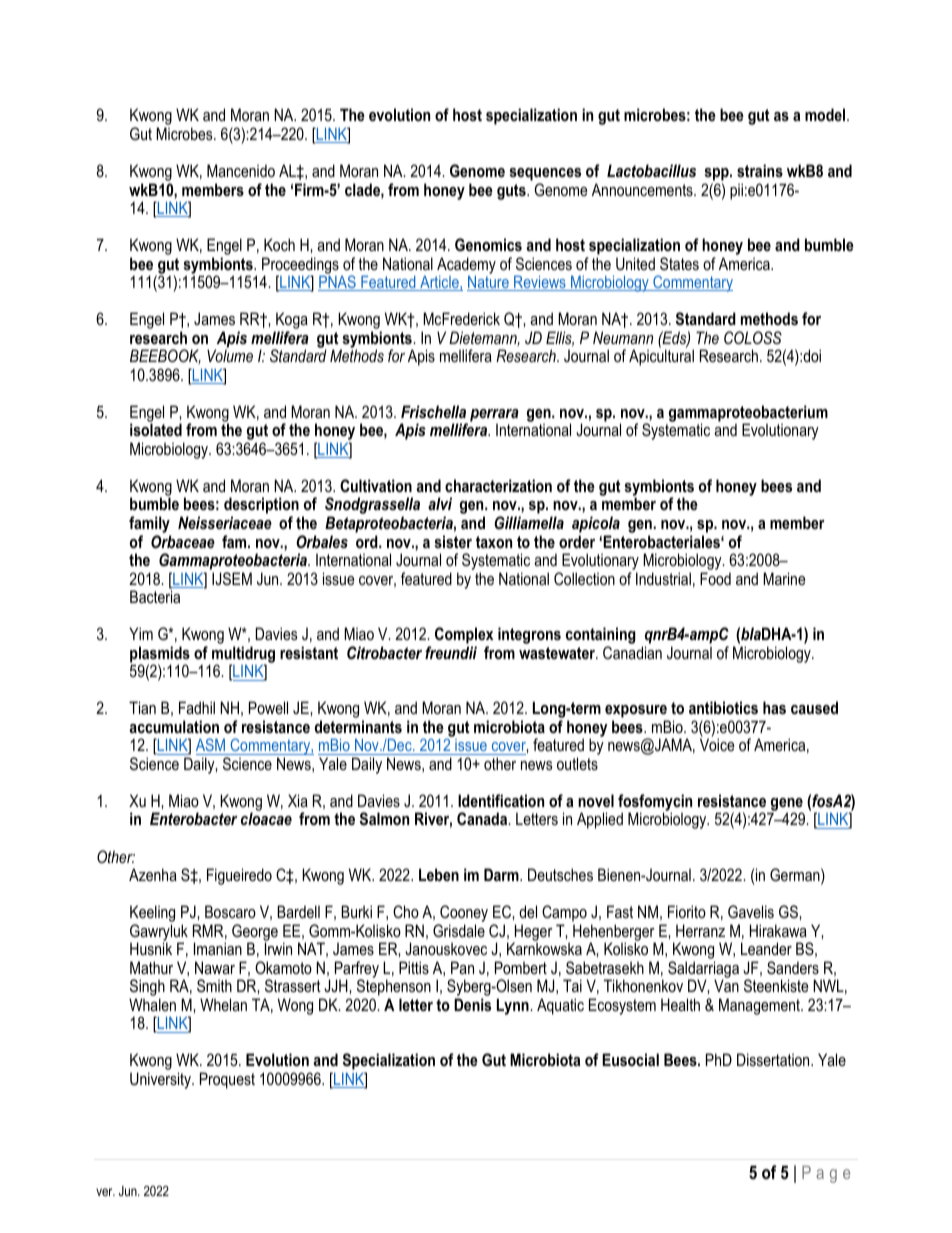 The height and width of the document is (1233, 952). I want to click on Proquest, so click(227, 1080).
